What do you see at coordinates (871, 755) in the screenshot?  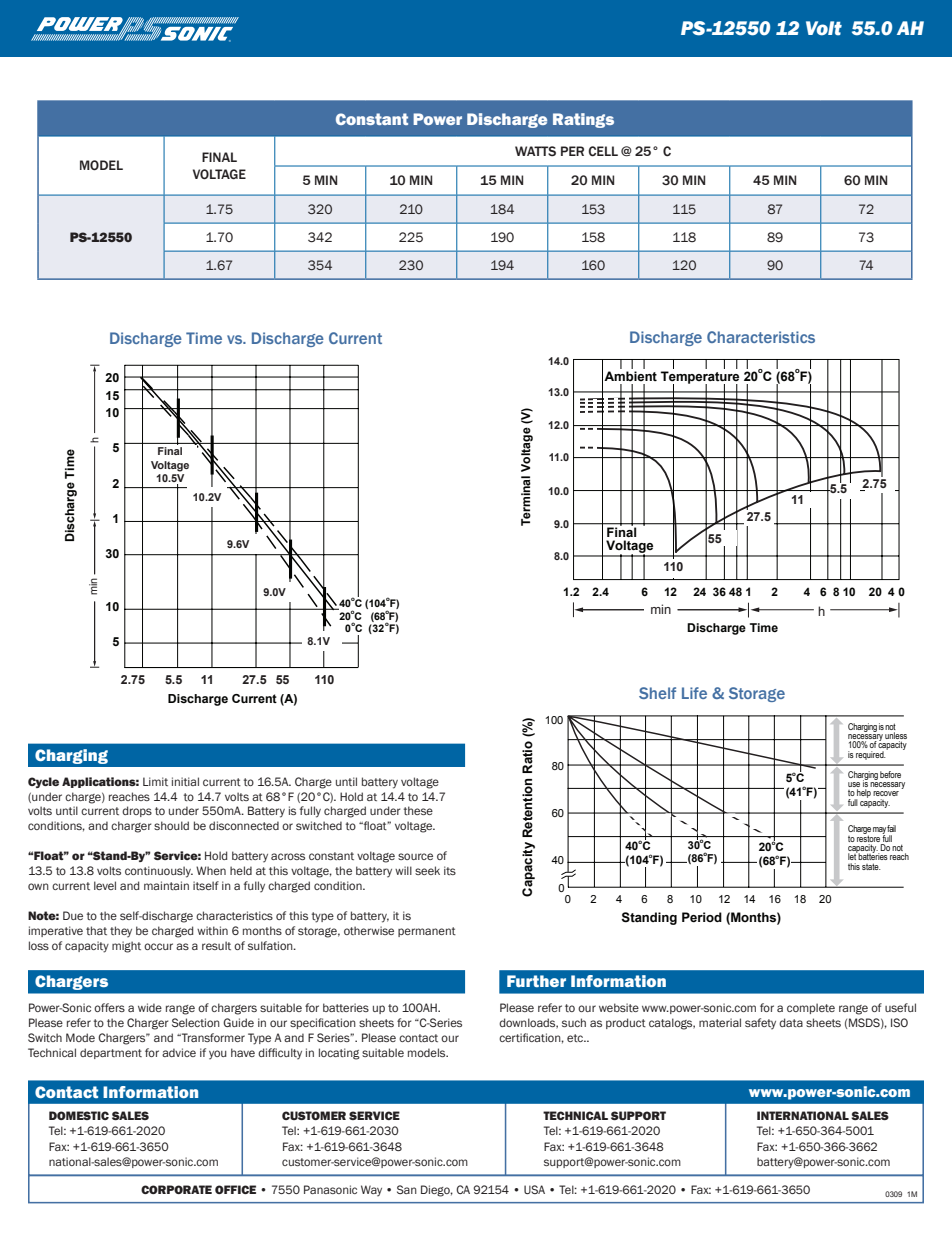 I see `required` at bounding box center [871, 755].
